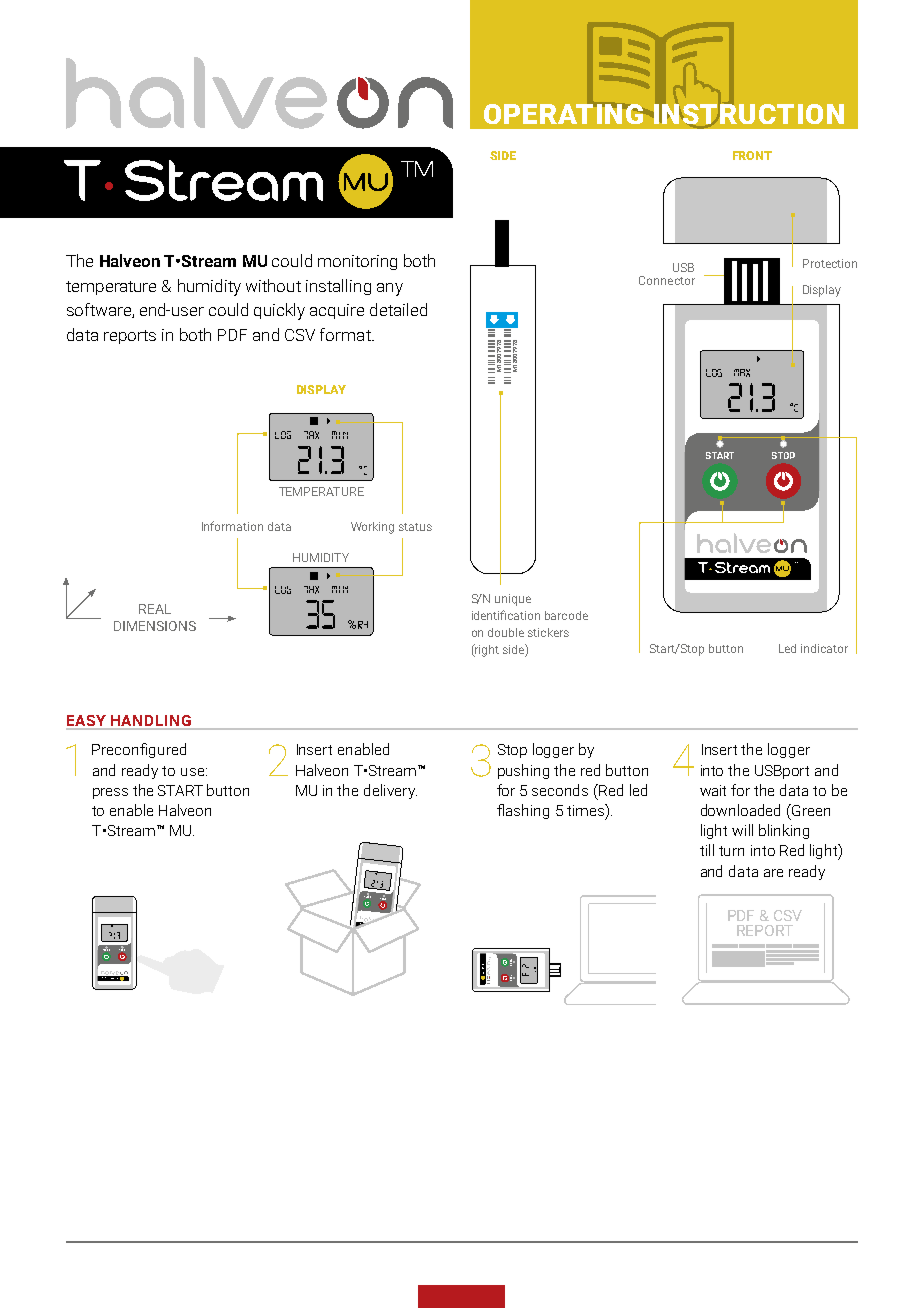  Describe the element at coordinates (667, 280) in the screenshot. I see `Connector` at that location.
